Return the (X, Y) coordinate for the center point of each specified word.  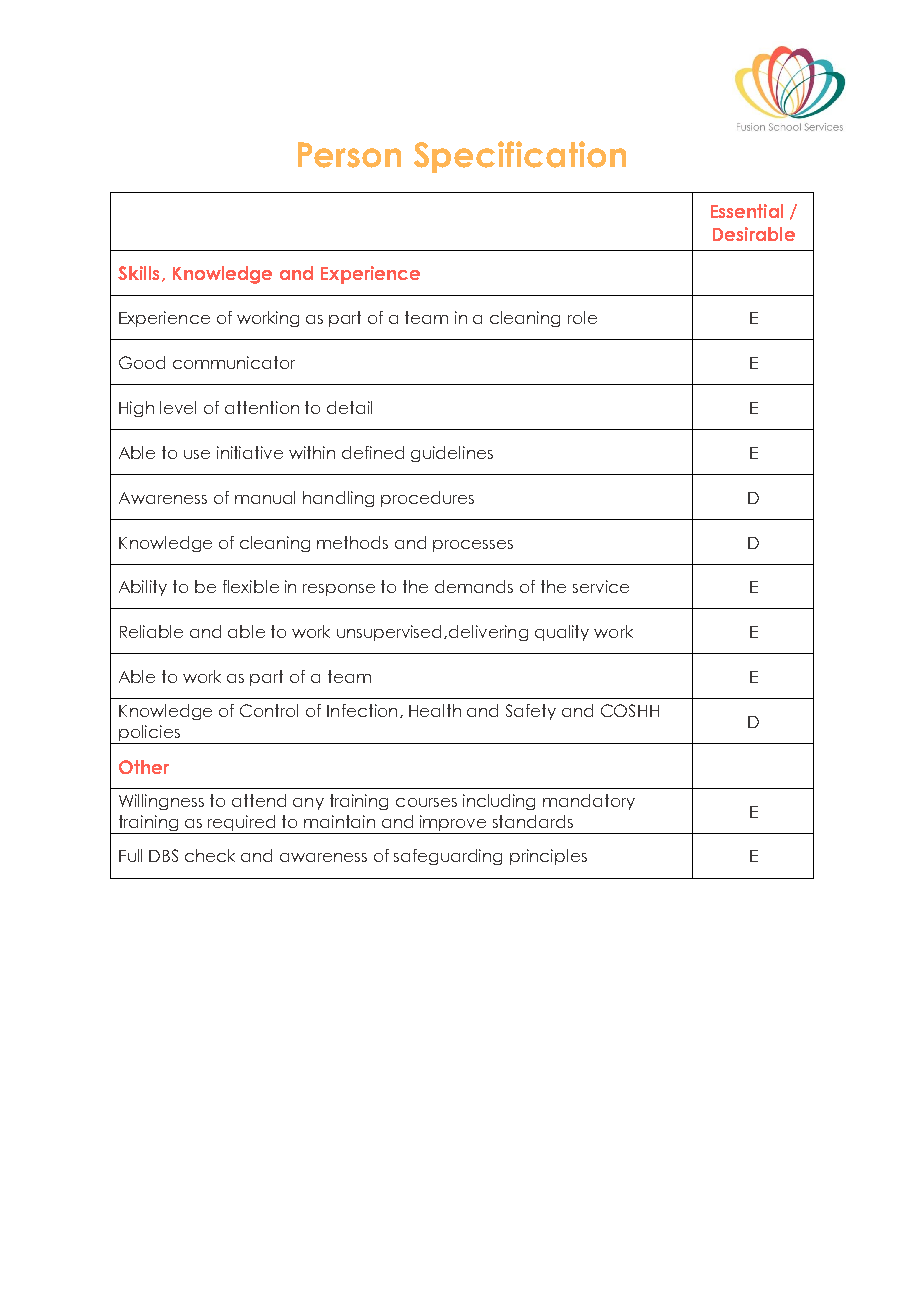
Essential (747, 211)
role (582, 317)
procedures (427, 499)
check (210, 855)
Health (435, 710)
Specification (520, 157)
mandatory (589, 802)
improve (454, 824)
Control (269, 710)
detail (349, 407)
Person (349, 155)
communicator (234, 362)
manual (265, 497)
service (601, 586)
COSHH (630, 710)
